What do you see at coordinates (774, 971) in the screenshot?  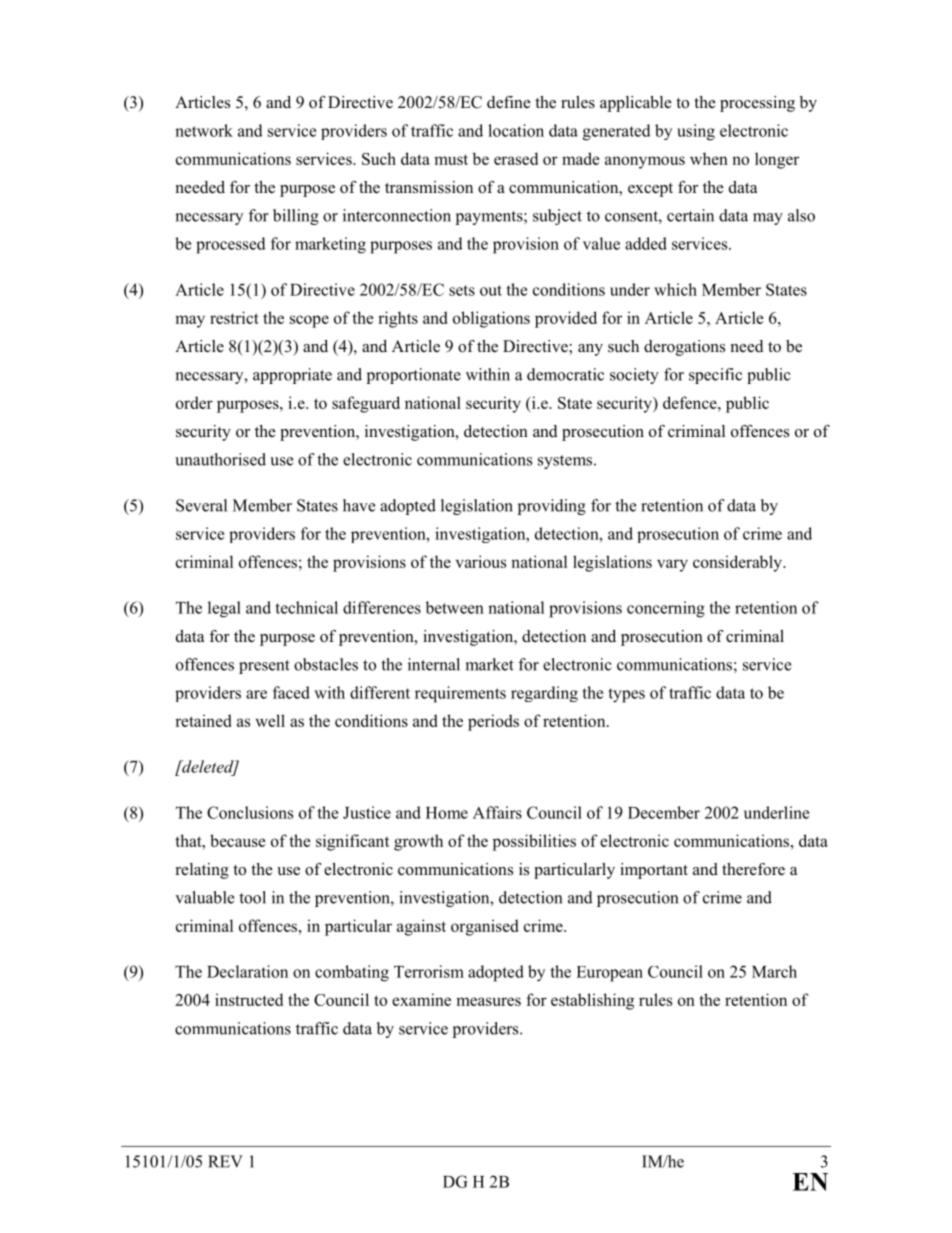 I see `March` at bounding box center [774, 971].
